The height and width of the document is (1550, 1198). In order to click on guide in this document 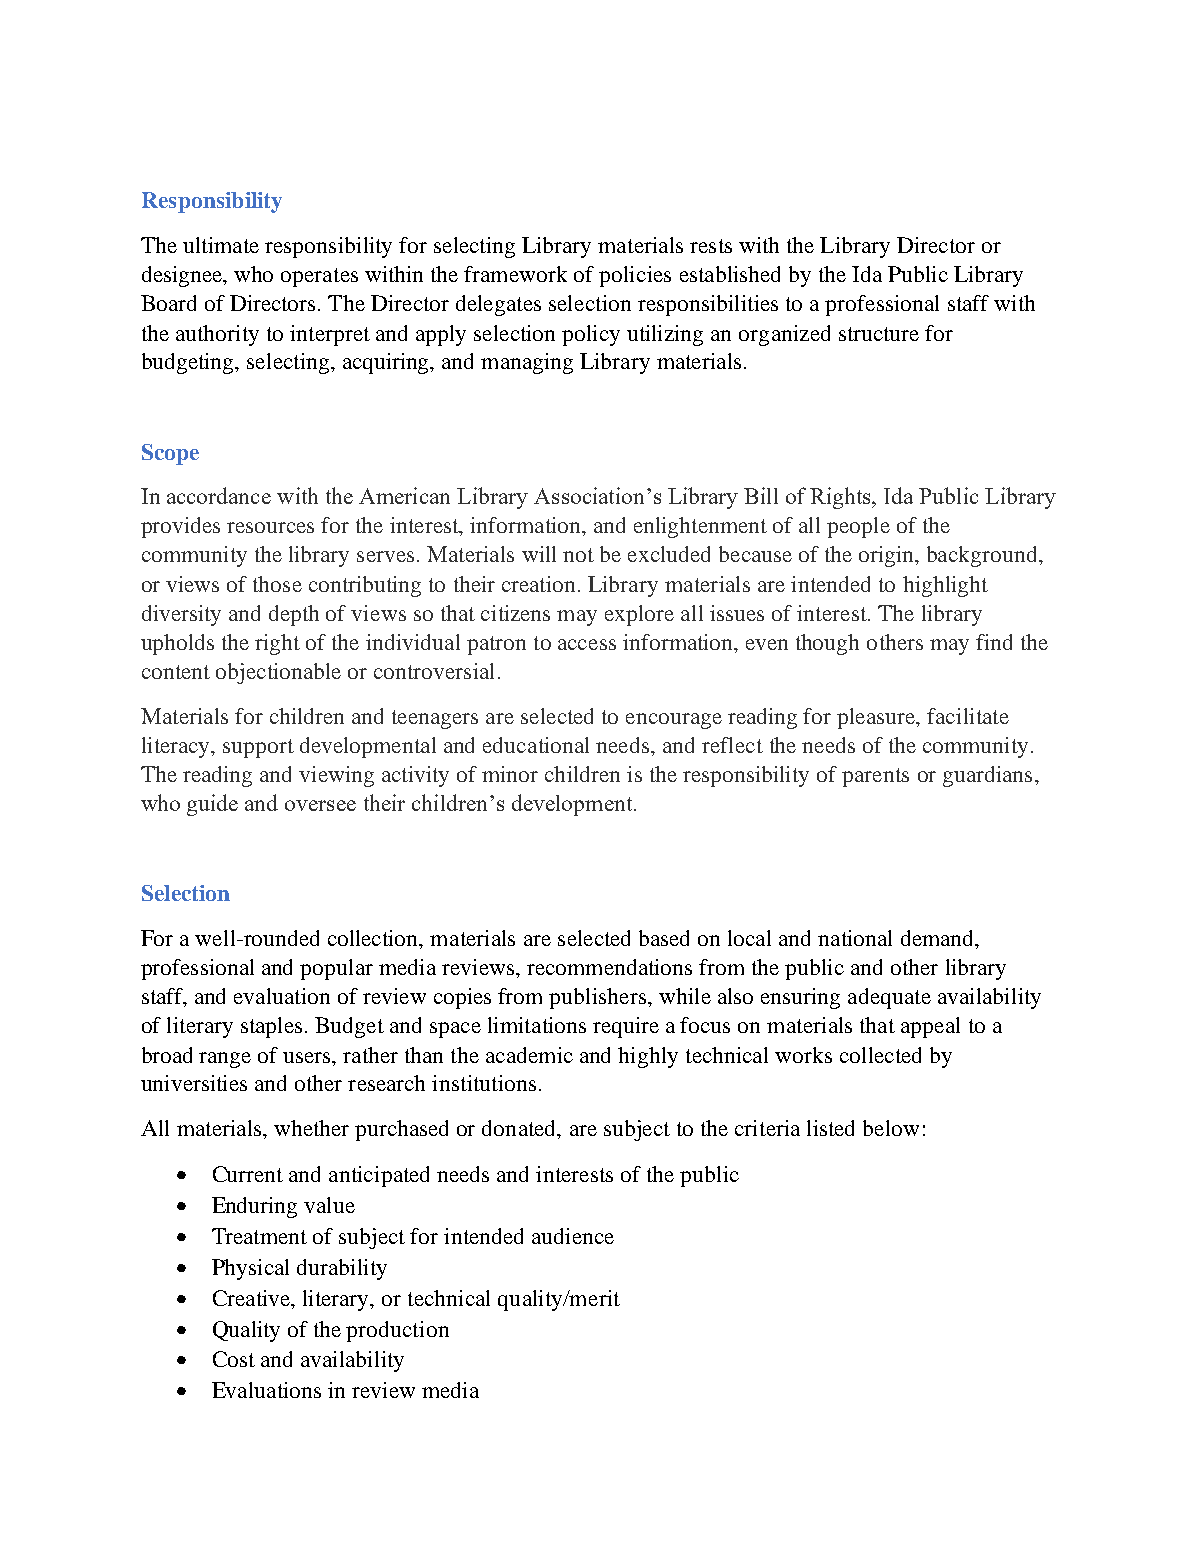, I will do `click(212, 805)`.
